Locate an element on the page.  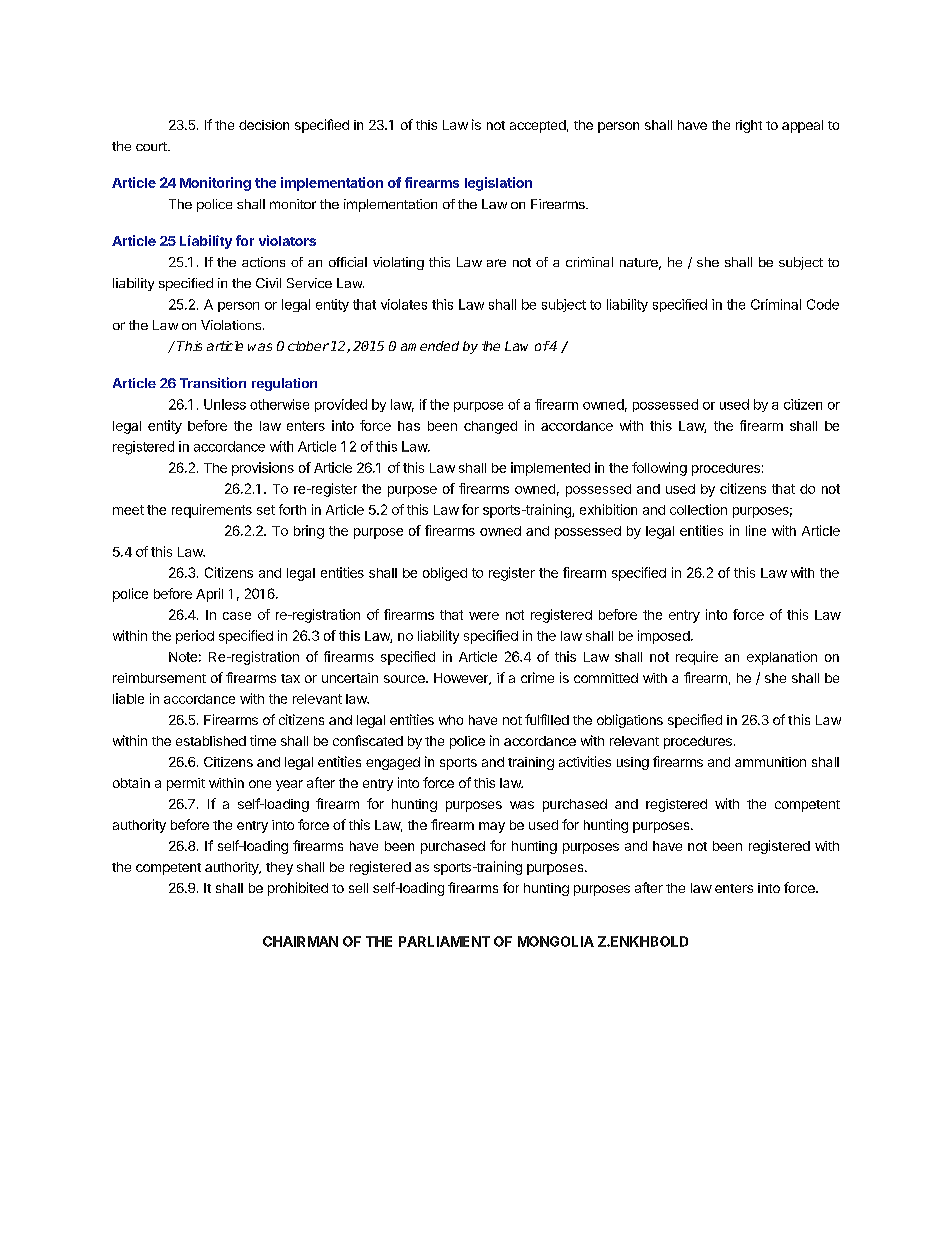
set is located at coordinates (266, 510).
